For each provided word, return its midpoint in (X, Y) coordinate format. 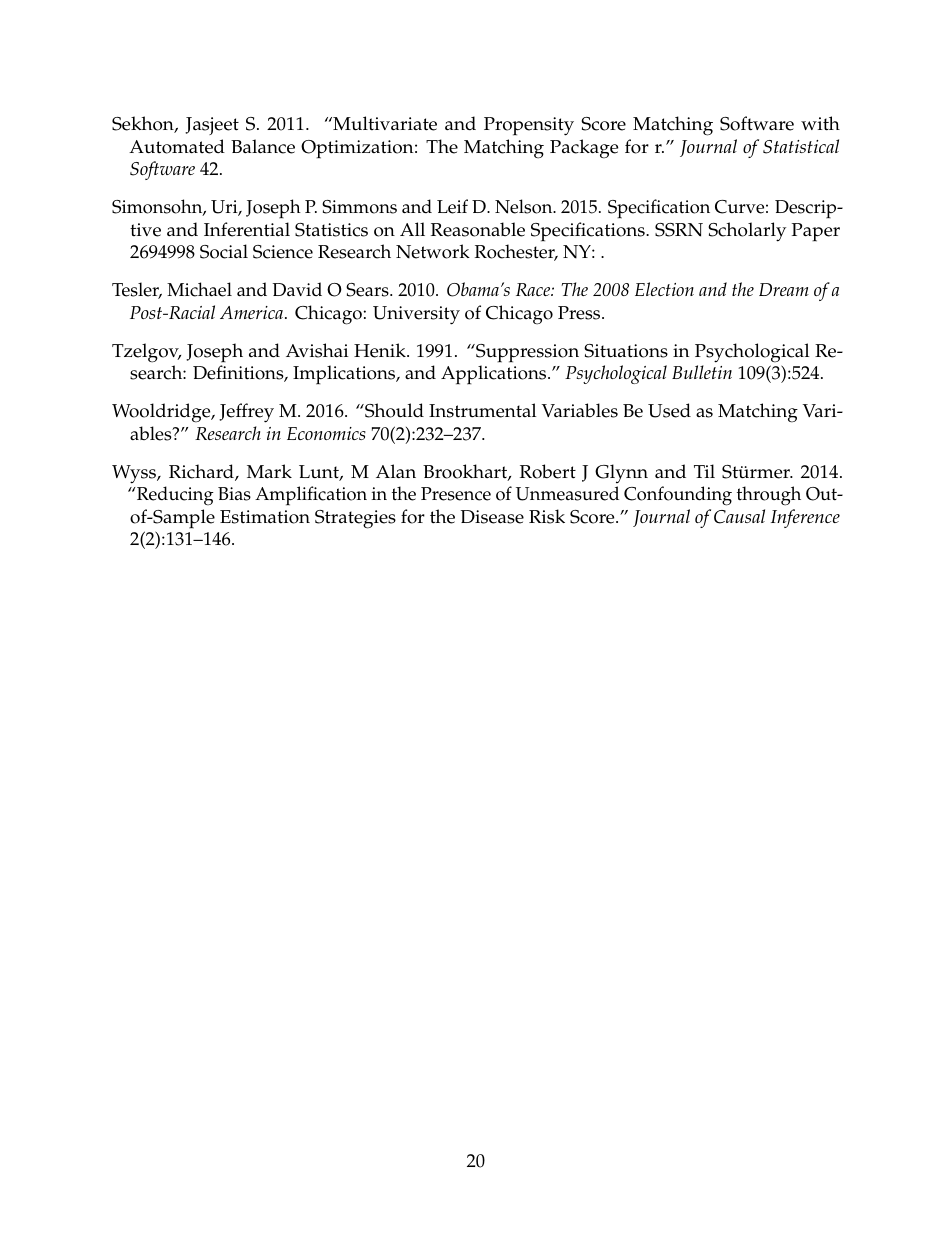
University (416, 315)
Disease (492, 517)
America (251, 312)
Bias (234, 494)
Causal (739, 516)
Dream (784, 289)
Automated (177, 146)
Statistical (801, 146)
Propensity (529, 126)
